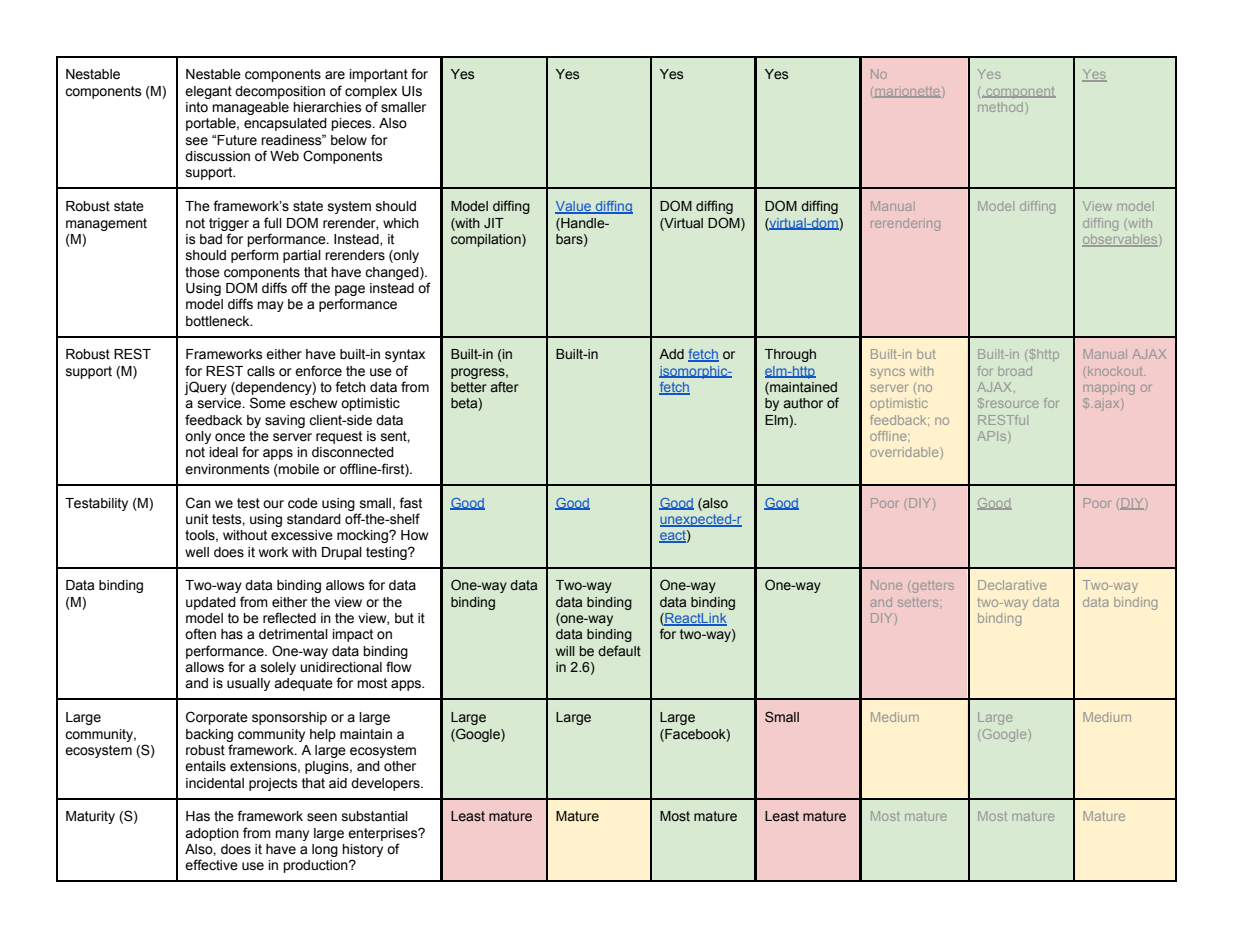  Describe the element at coordinates (227, 469) in the page. I see `environments` at that location.
